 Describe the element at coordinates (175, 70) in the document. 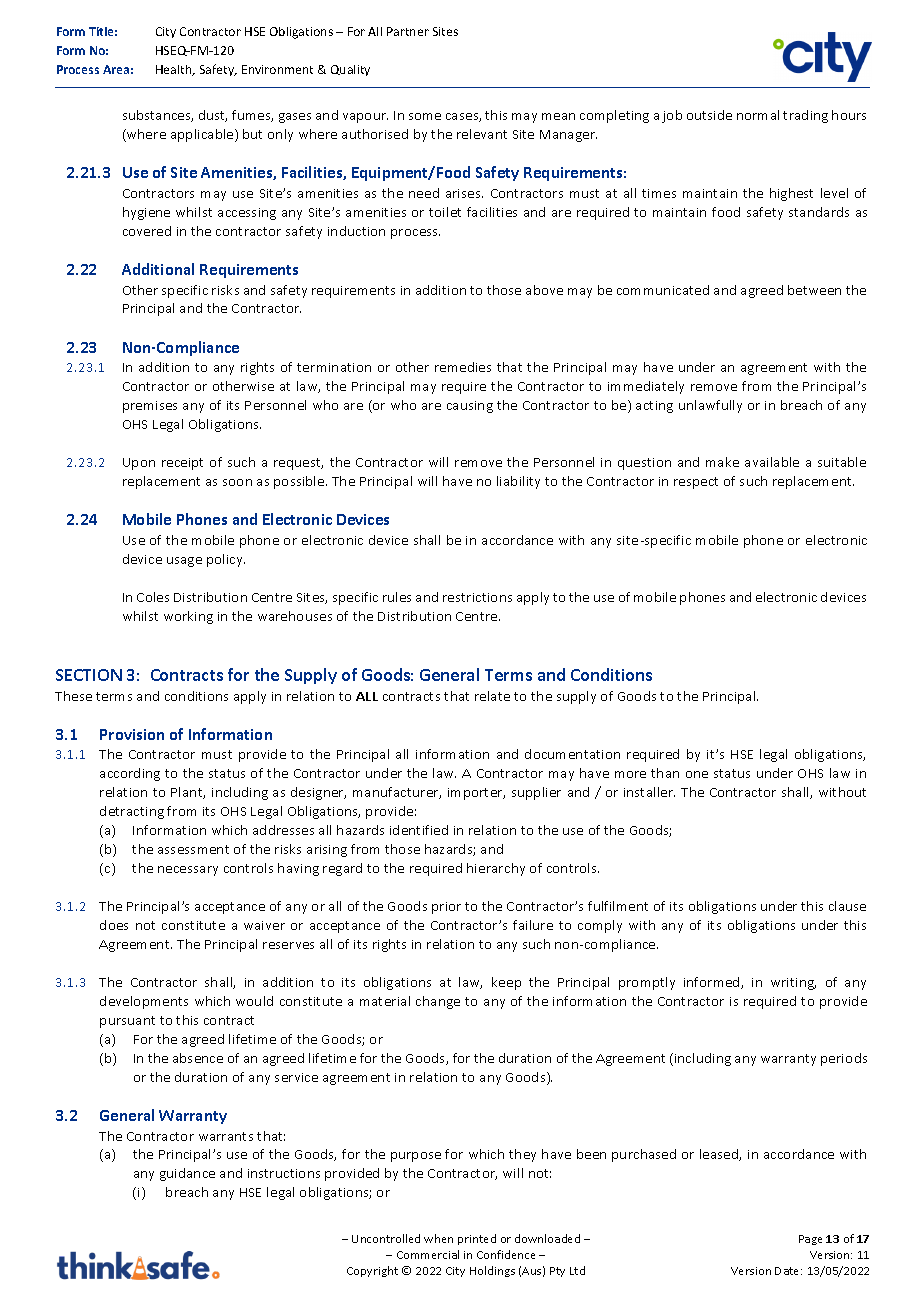

I see `Health` at that location.
